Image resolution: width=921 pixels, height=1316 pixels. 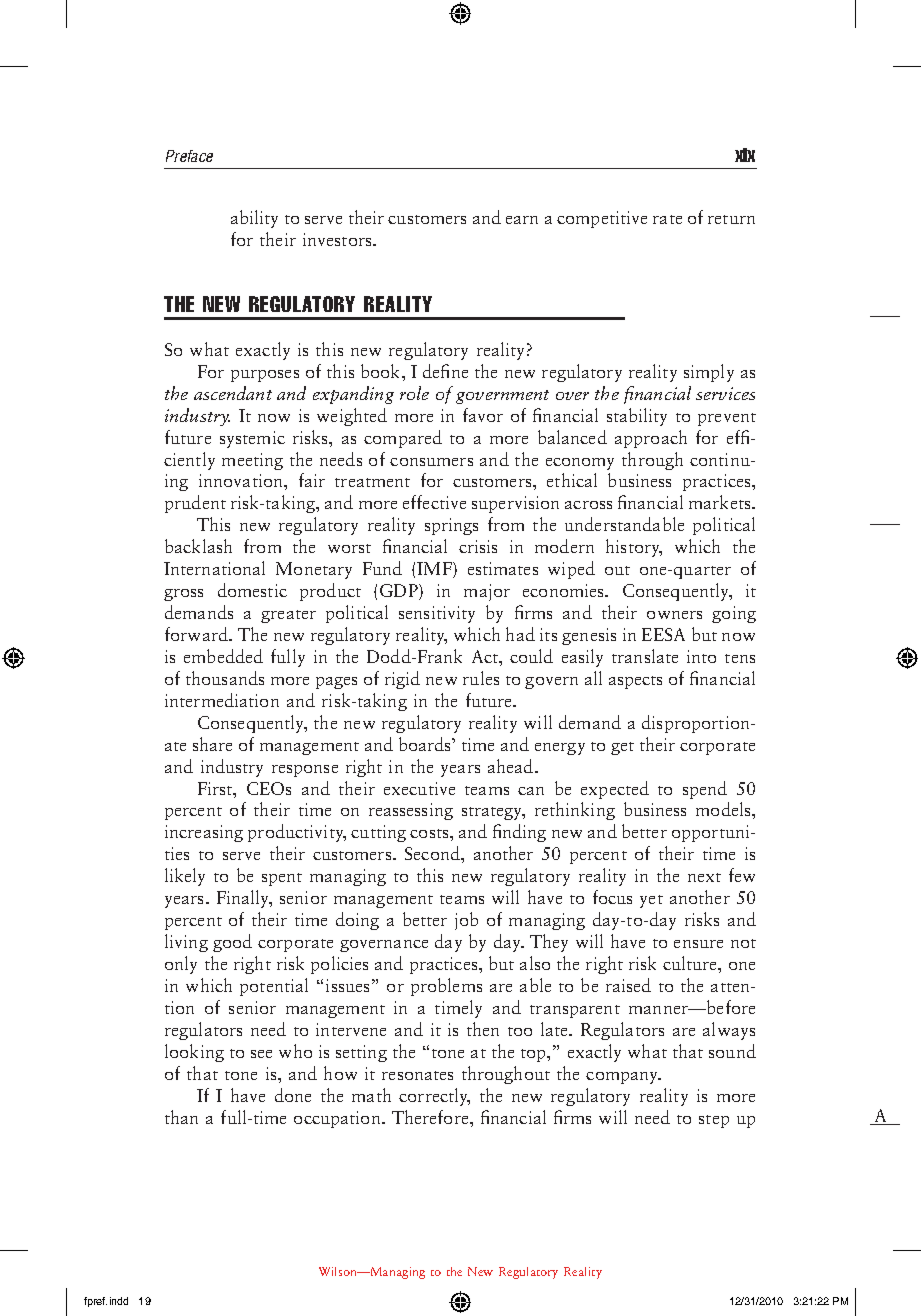 I want to click on simply, so click(x=709, y=373).
